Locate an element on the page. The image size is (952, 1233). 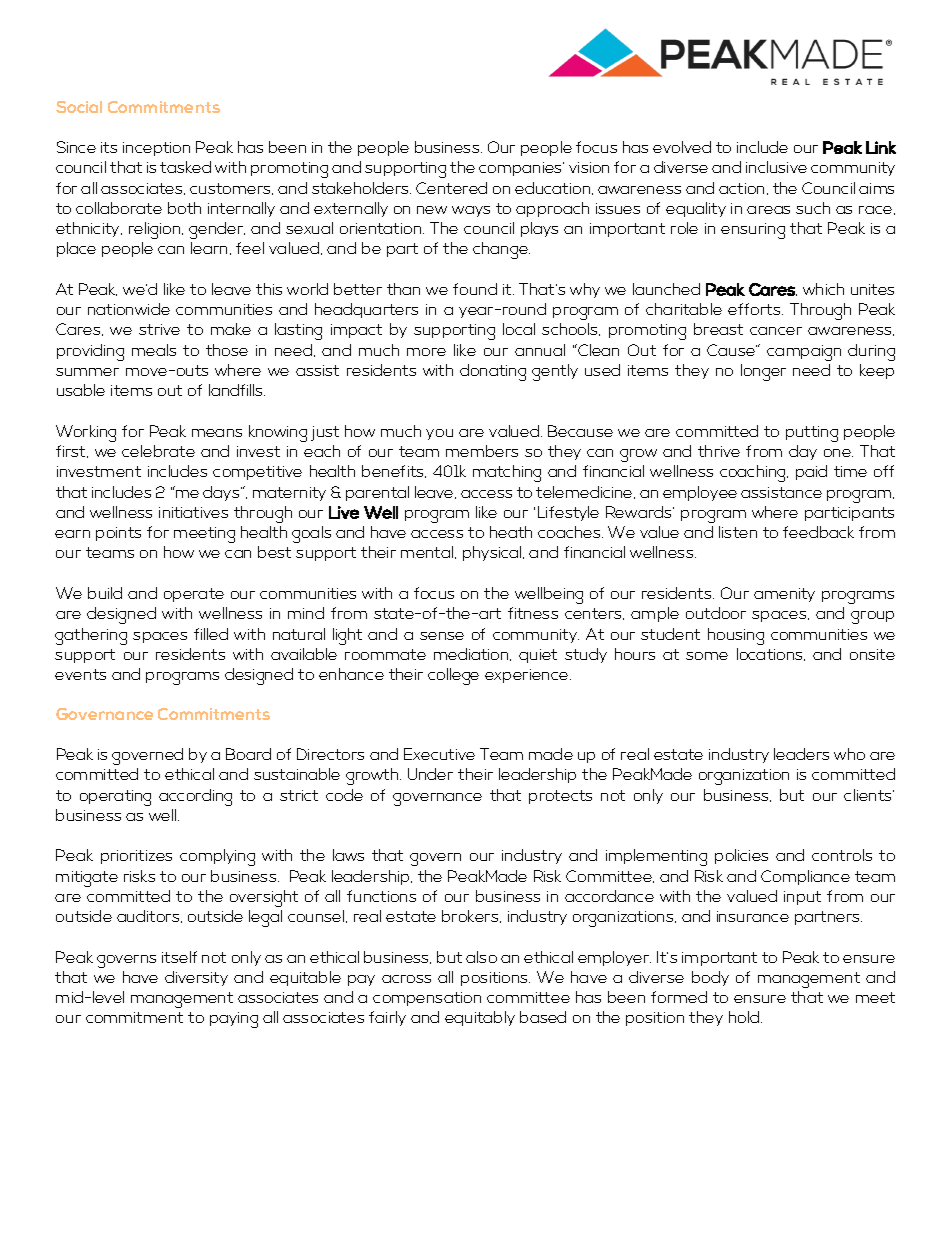
companies is located at coordinates (521, 169).
